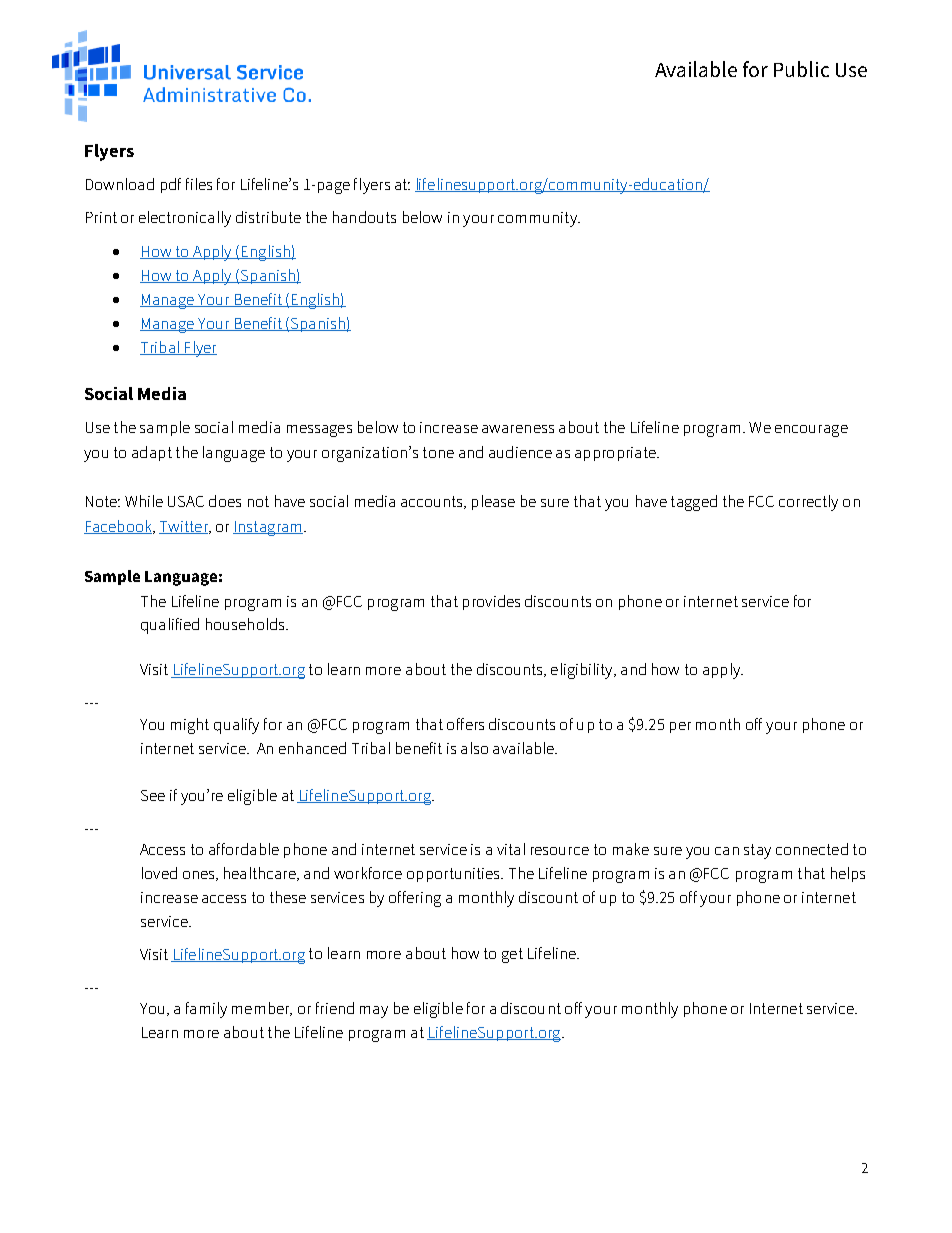  Describe the element at coordinates (152, 453) in the screenshot. I see `adapt` at that location.
